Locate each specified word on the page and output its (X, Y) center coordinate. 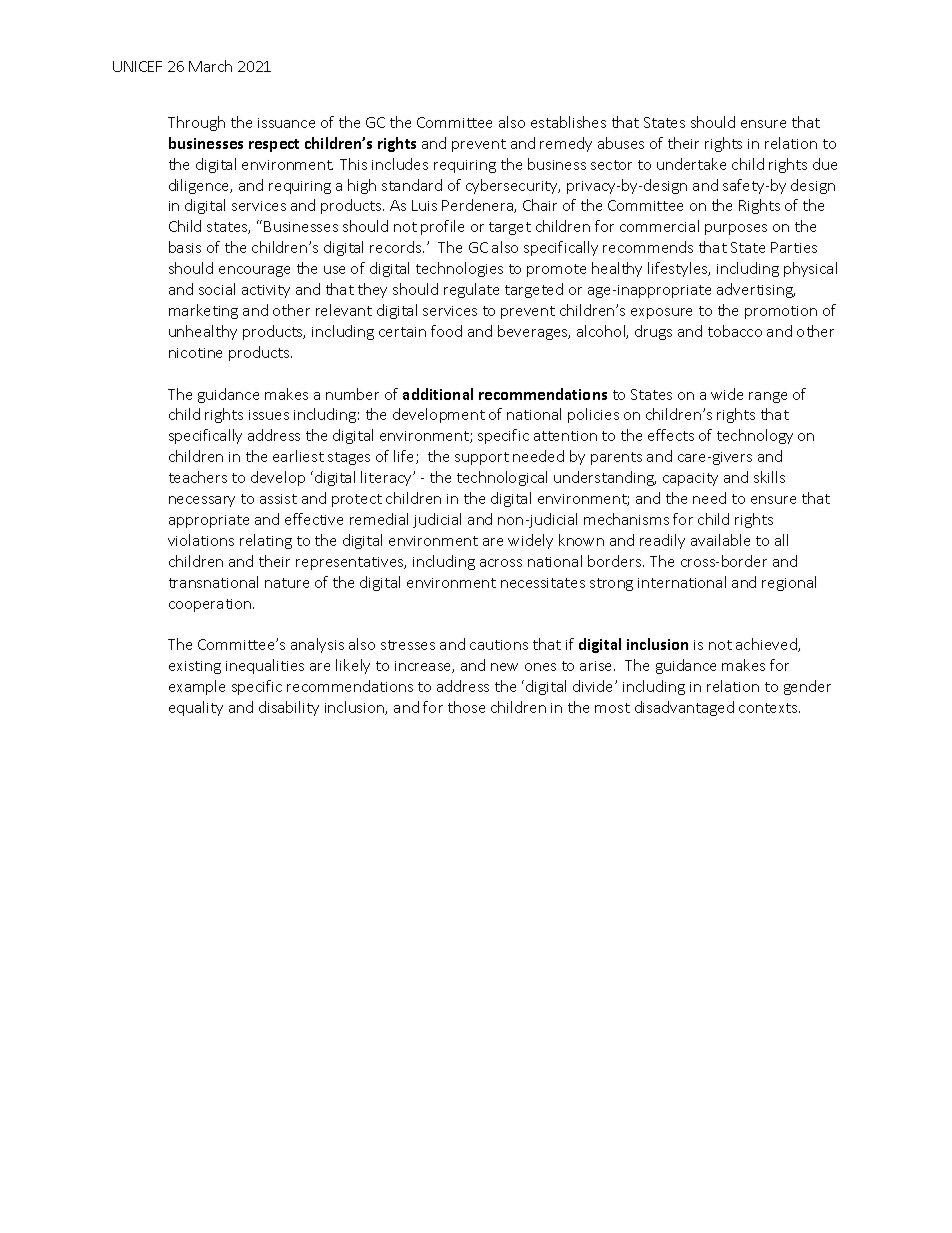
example (197, 687)
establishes (568, 122)
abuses (621, 143)
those (466, 707)
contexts (769, 708)
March (210, 66)
